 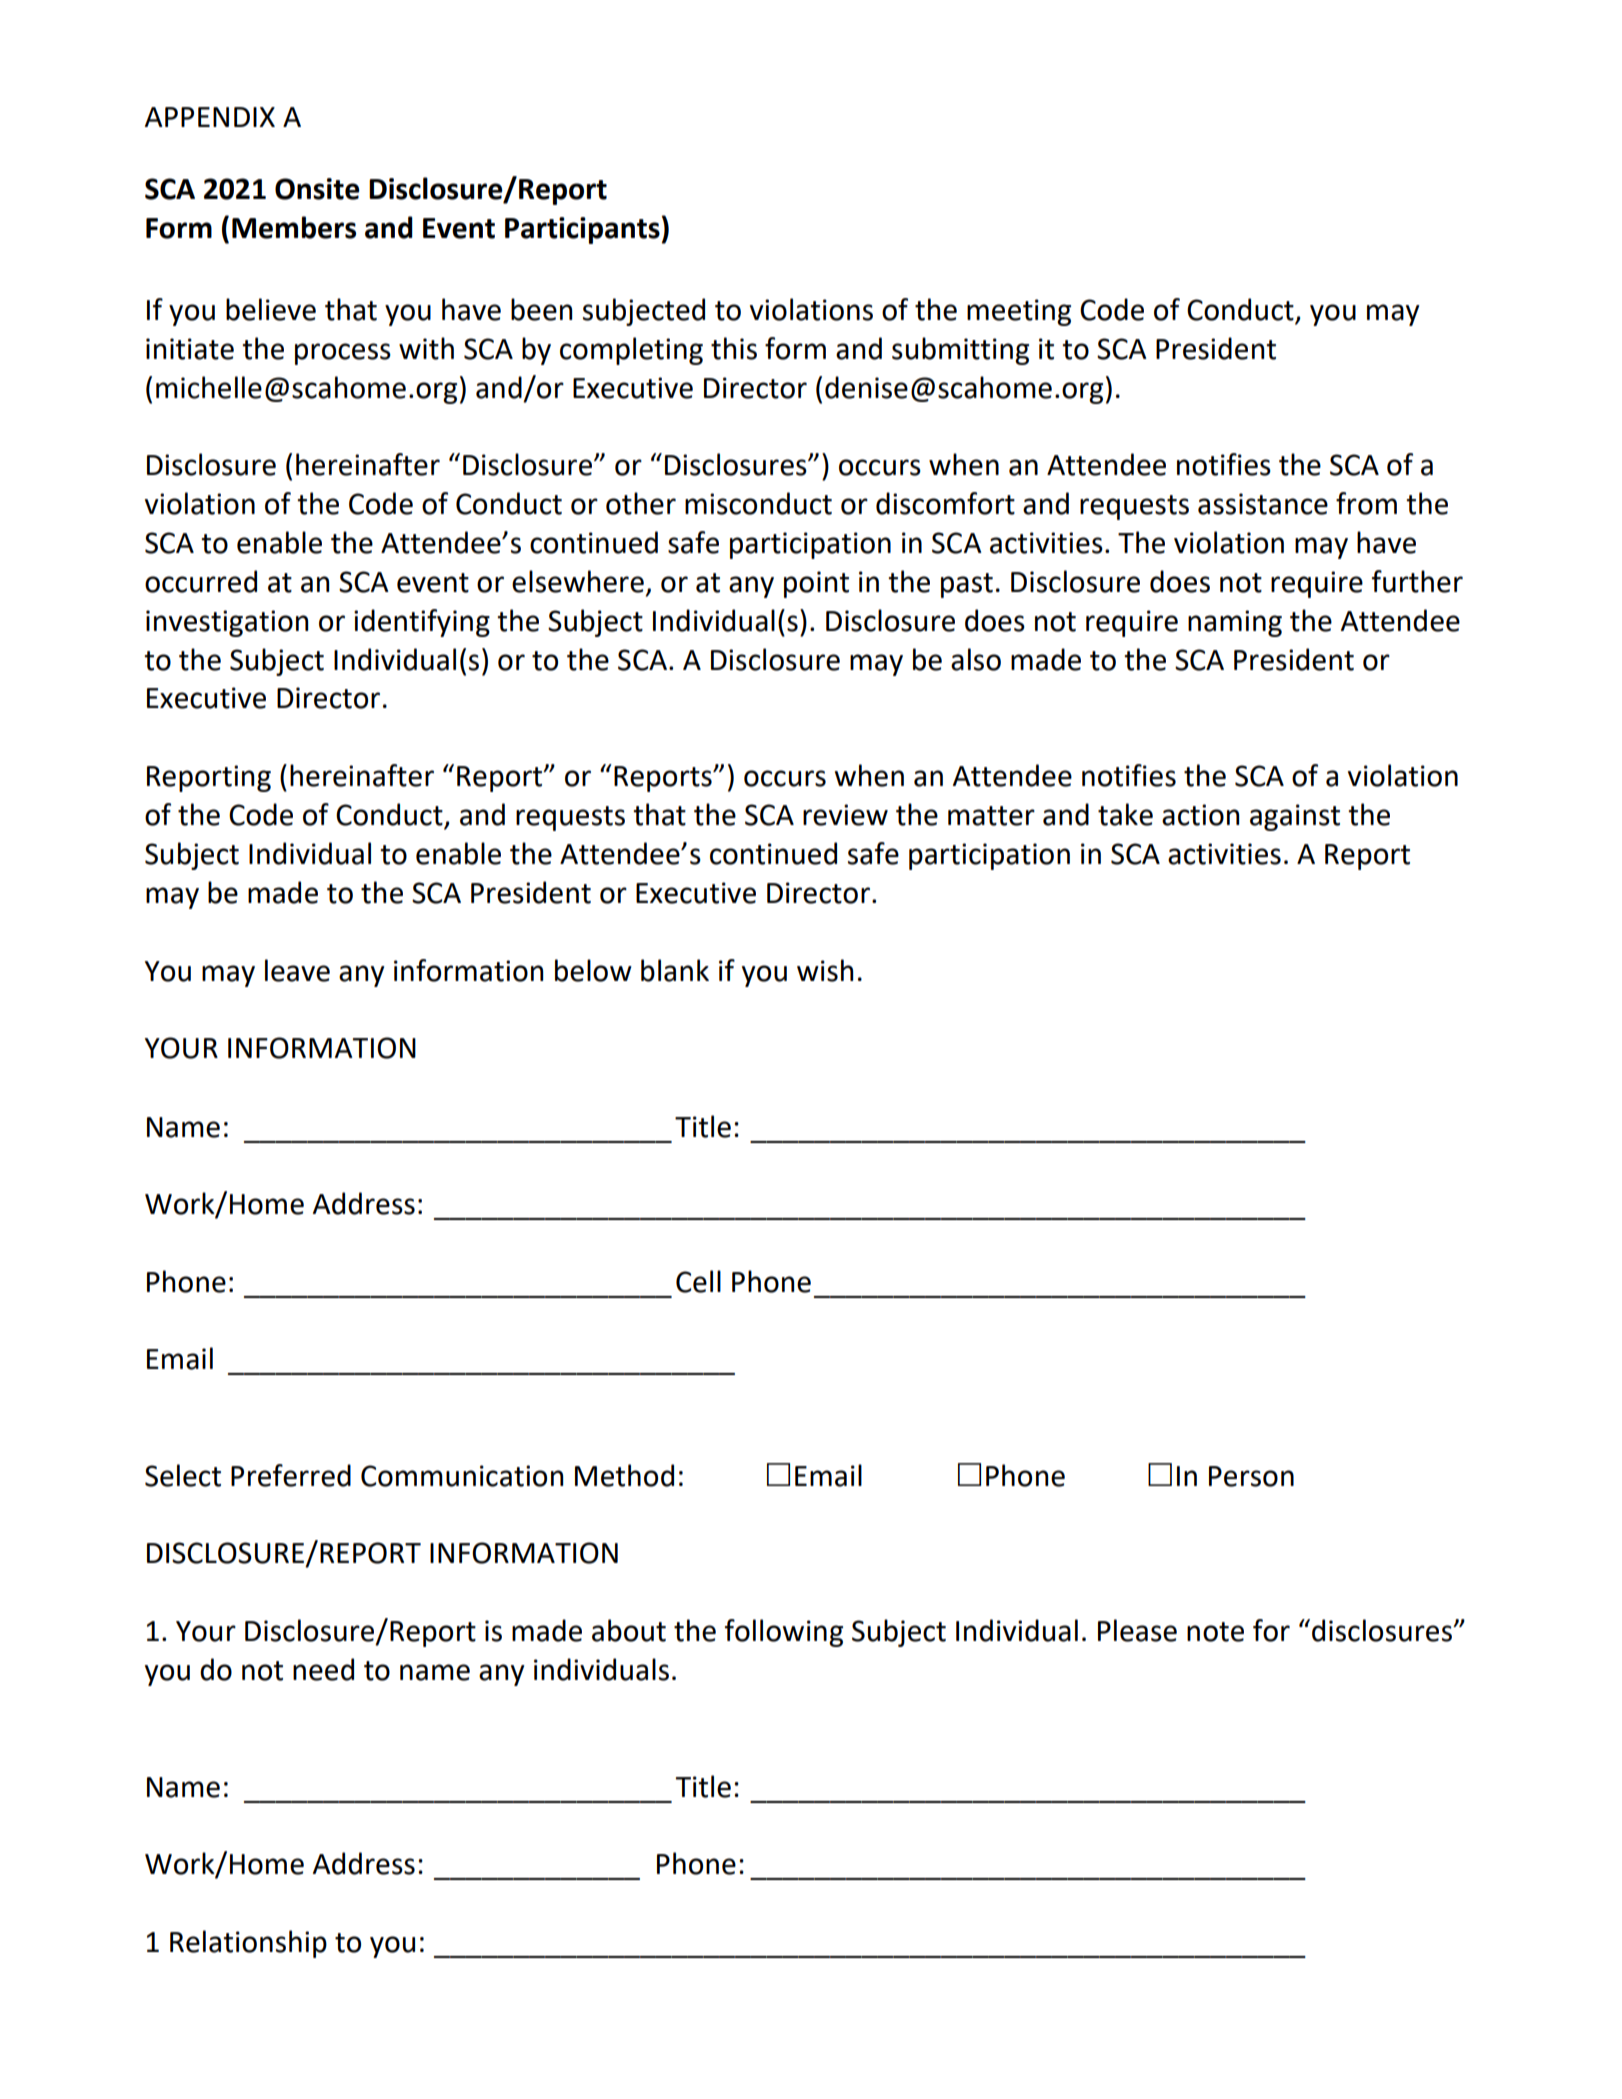 I want to click on Onsite, so click(x=317, y=189).
